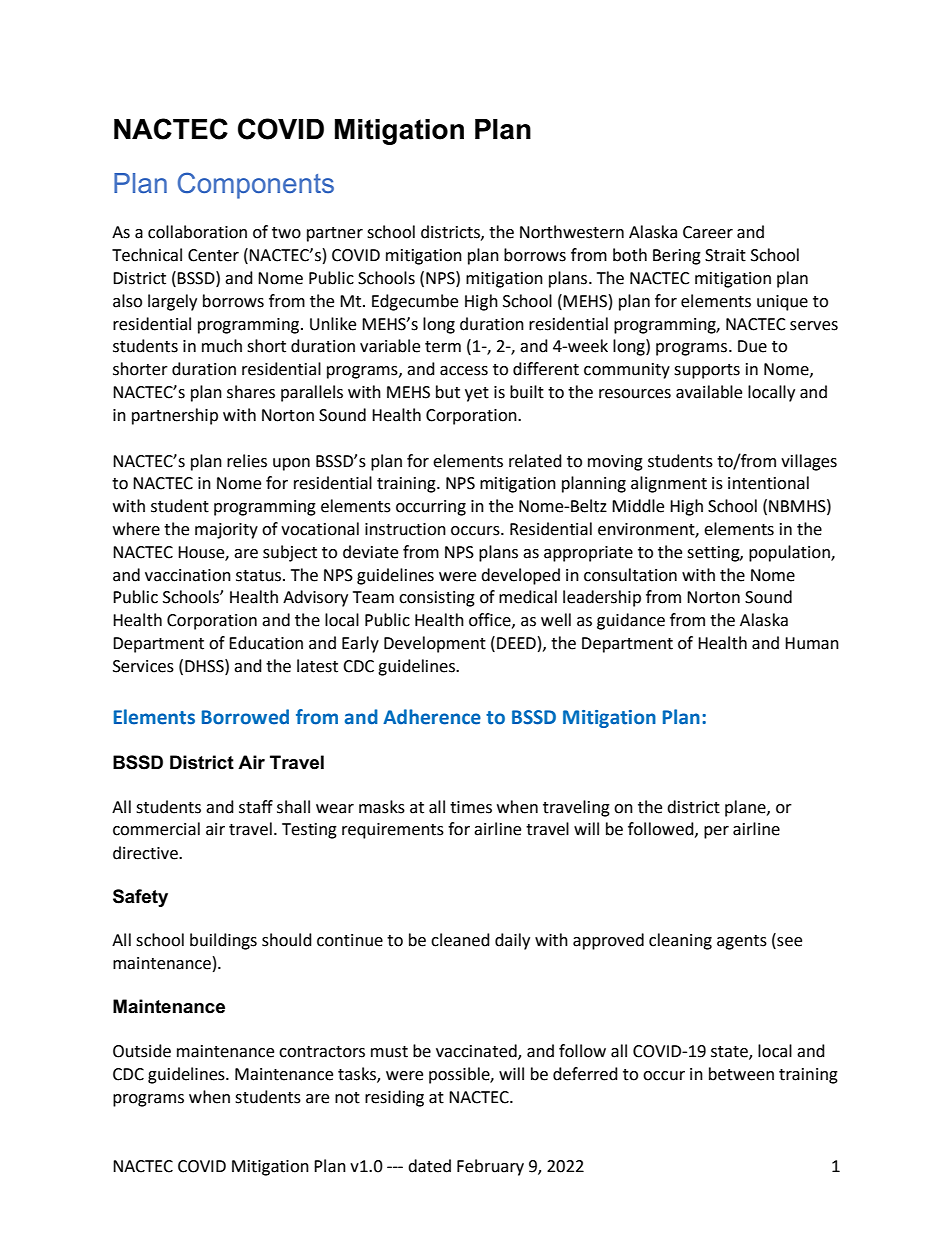 This screenshot has width=952, height=1233. What do you see at coordinates (741, 1074) in the screenshot?
I see `between` at bounding box center [741, 1074].
